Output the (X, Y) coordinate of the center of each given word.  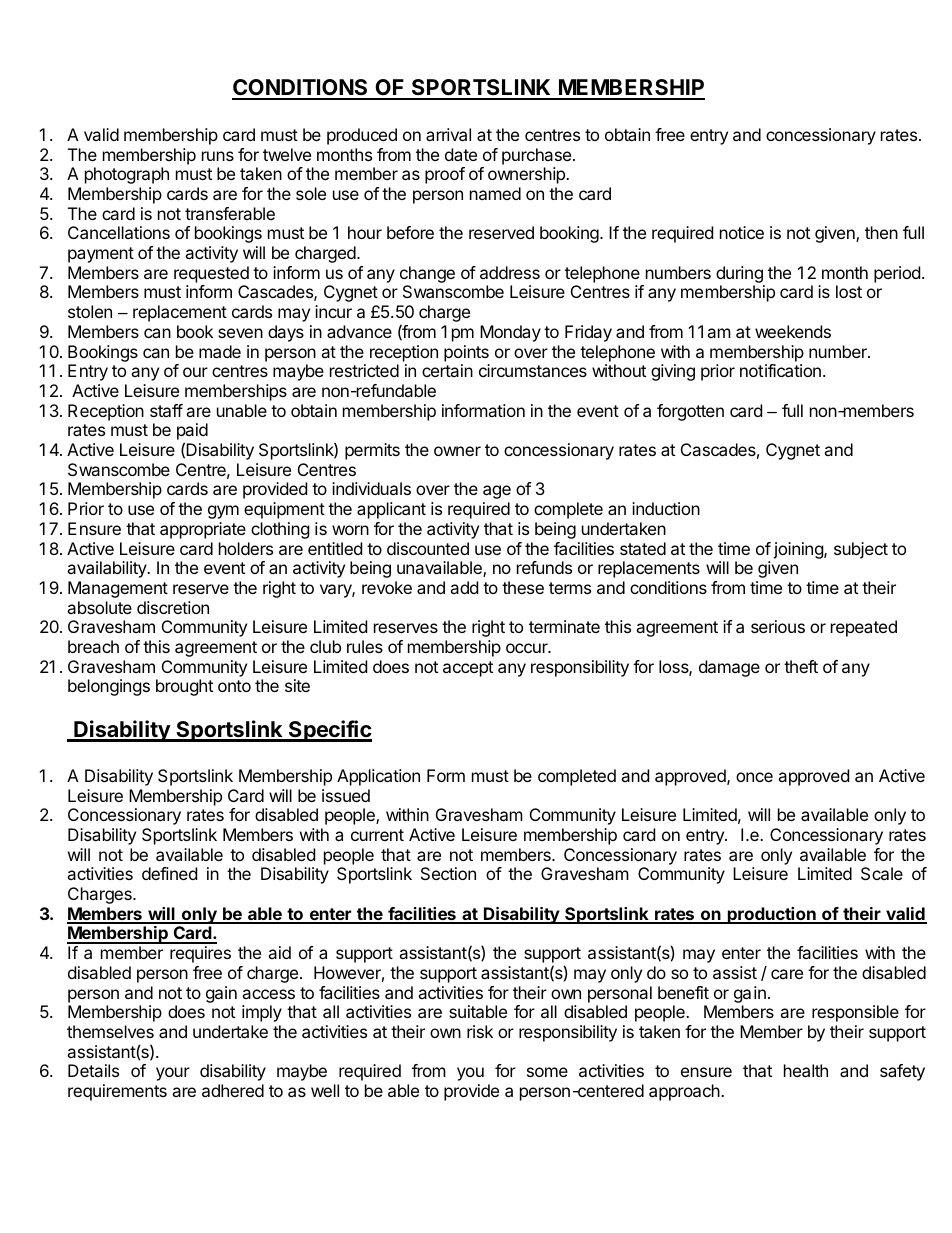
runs (218, 156)
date (461, 154)
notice (742, 232)
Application (378, 777)
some (547, 1072)
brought (184, 687)
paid (192, 433)
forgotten (690, 412)
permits (372, 451)
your (173, 1074)
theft (801, 666)
